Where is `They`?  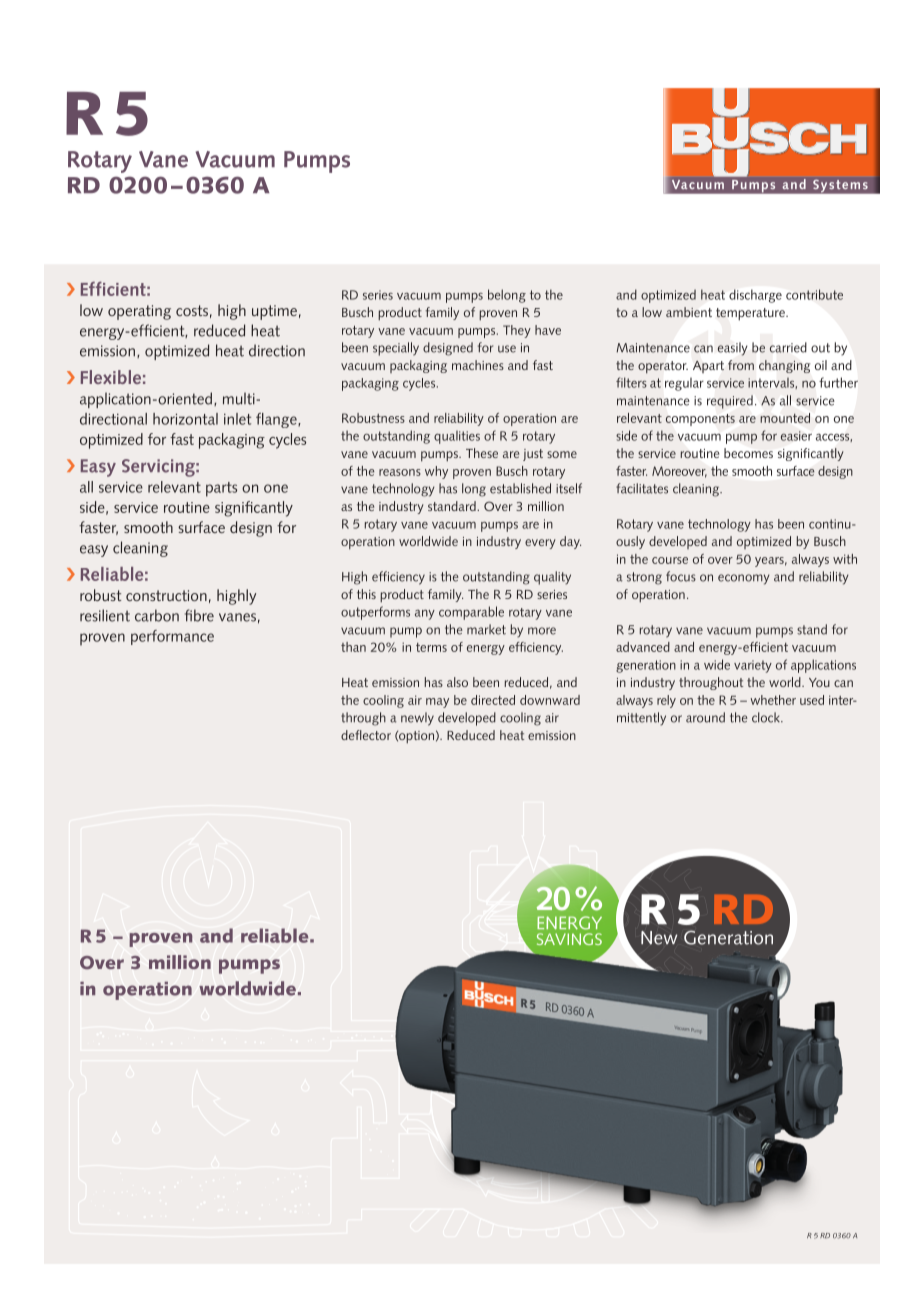
They is located at coordinates (517, 331).
